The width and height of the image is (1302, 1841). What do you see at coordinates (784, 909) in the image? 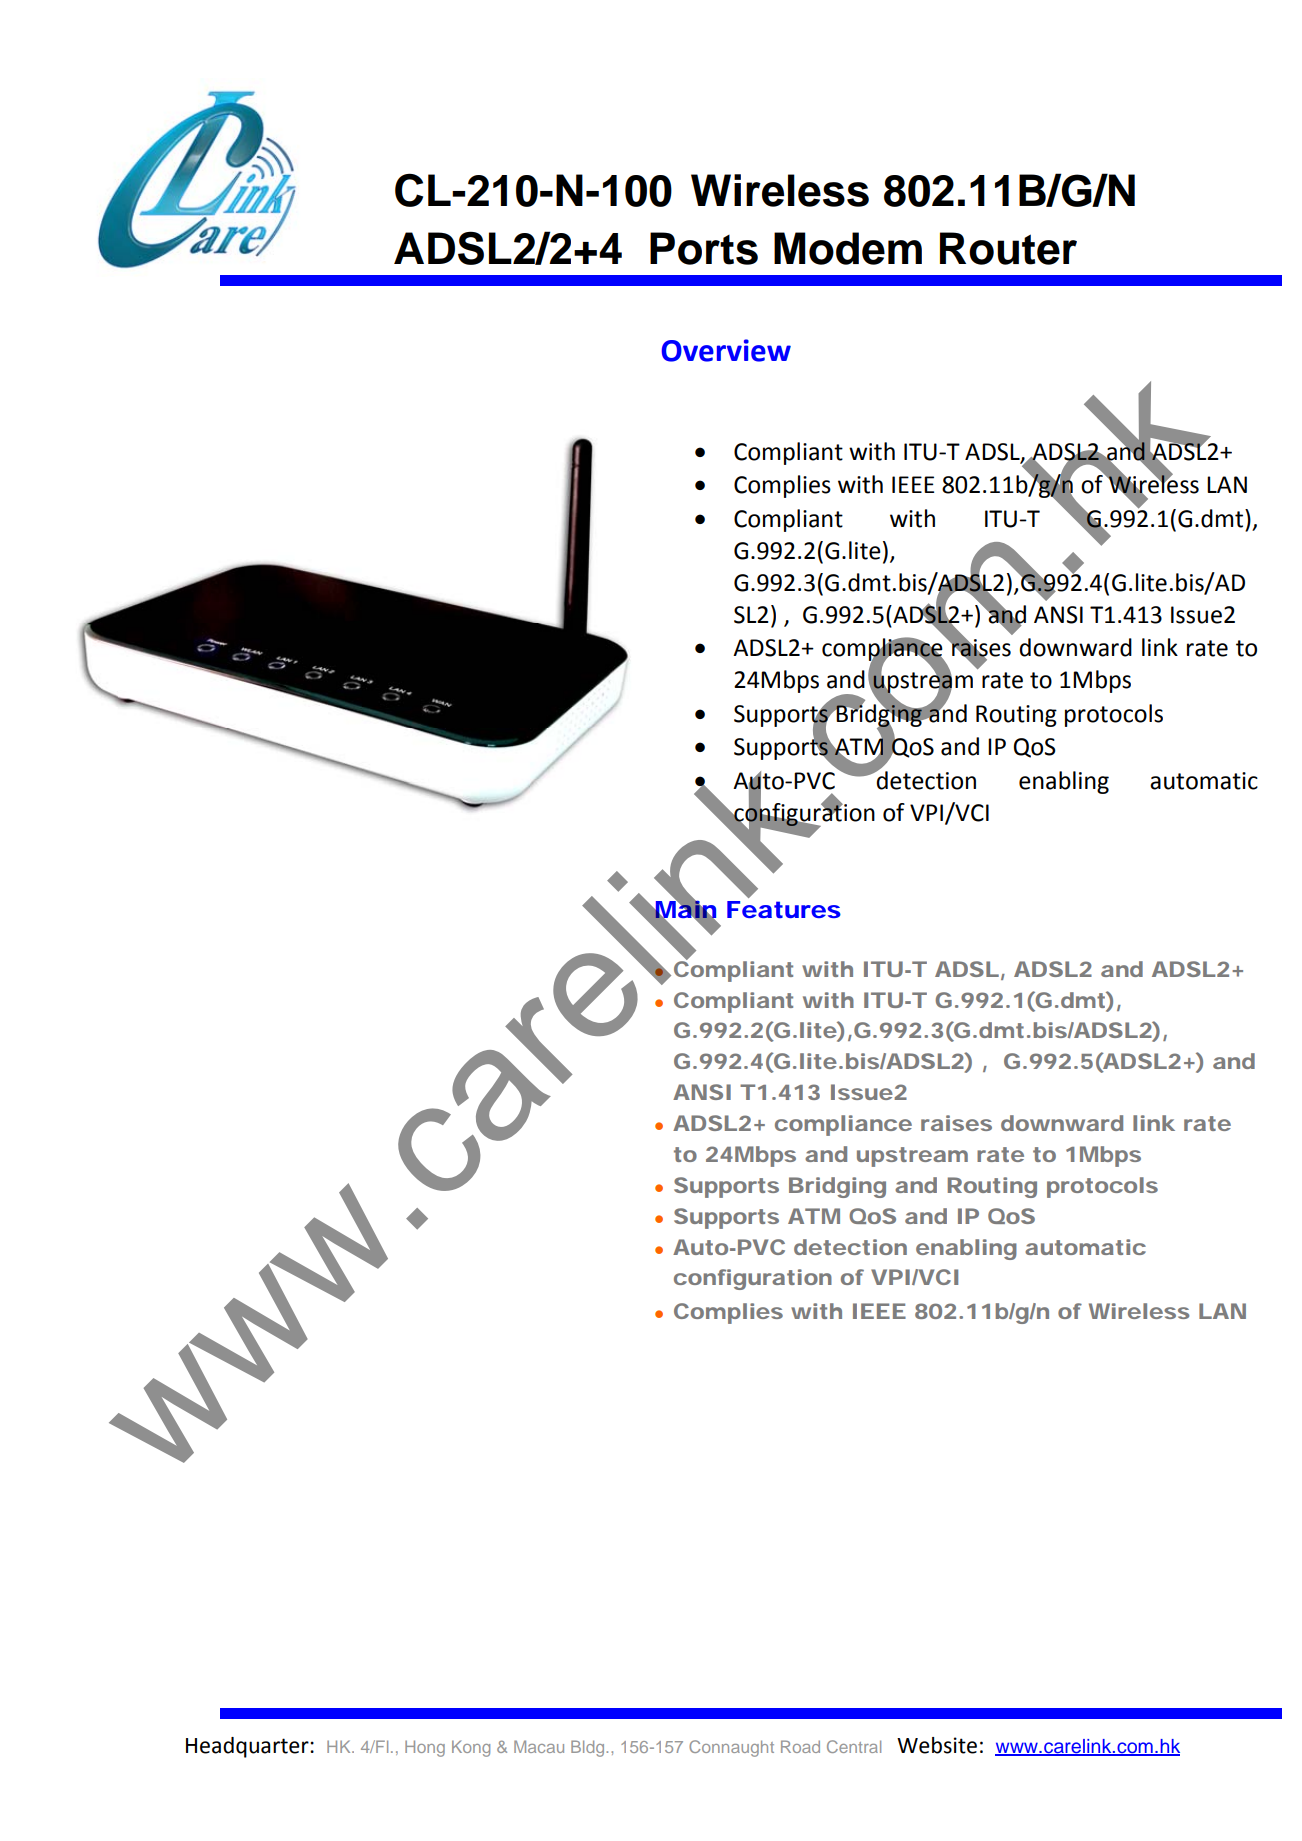
I see `Features` at bounding box center [784, 909].
